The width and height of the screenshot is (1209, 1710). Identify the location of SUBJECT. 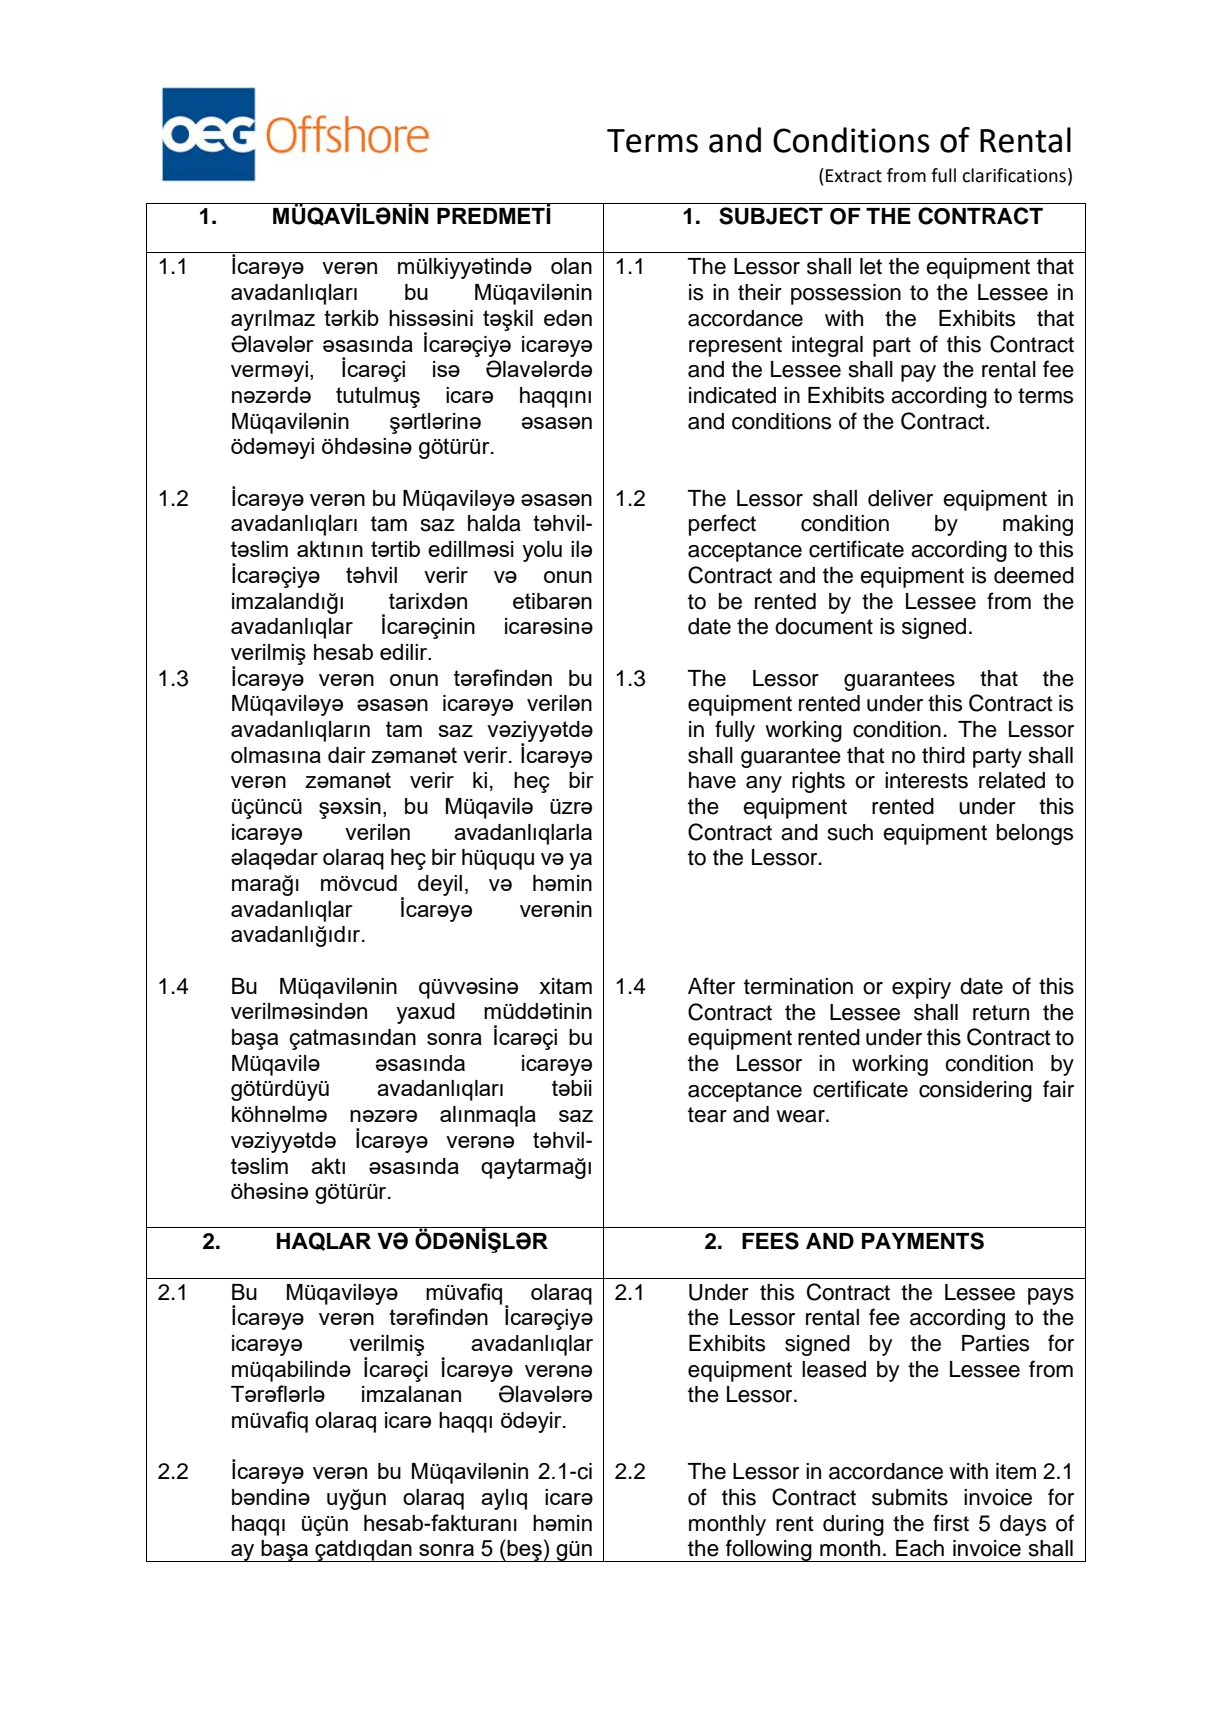
(771, 216).
